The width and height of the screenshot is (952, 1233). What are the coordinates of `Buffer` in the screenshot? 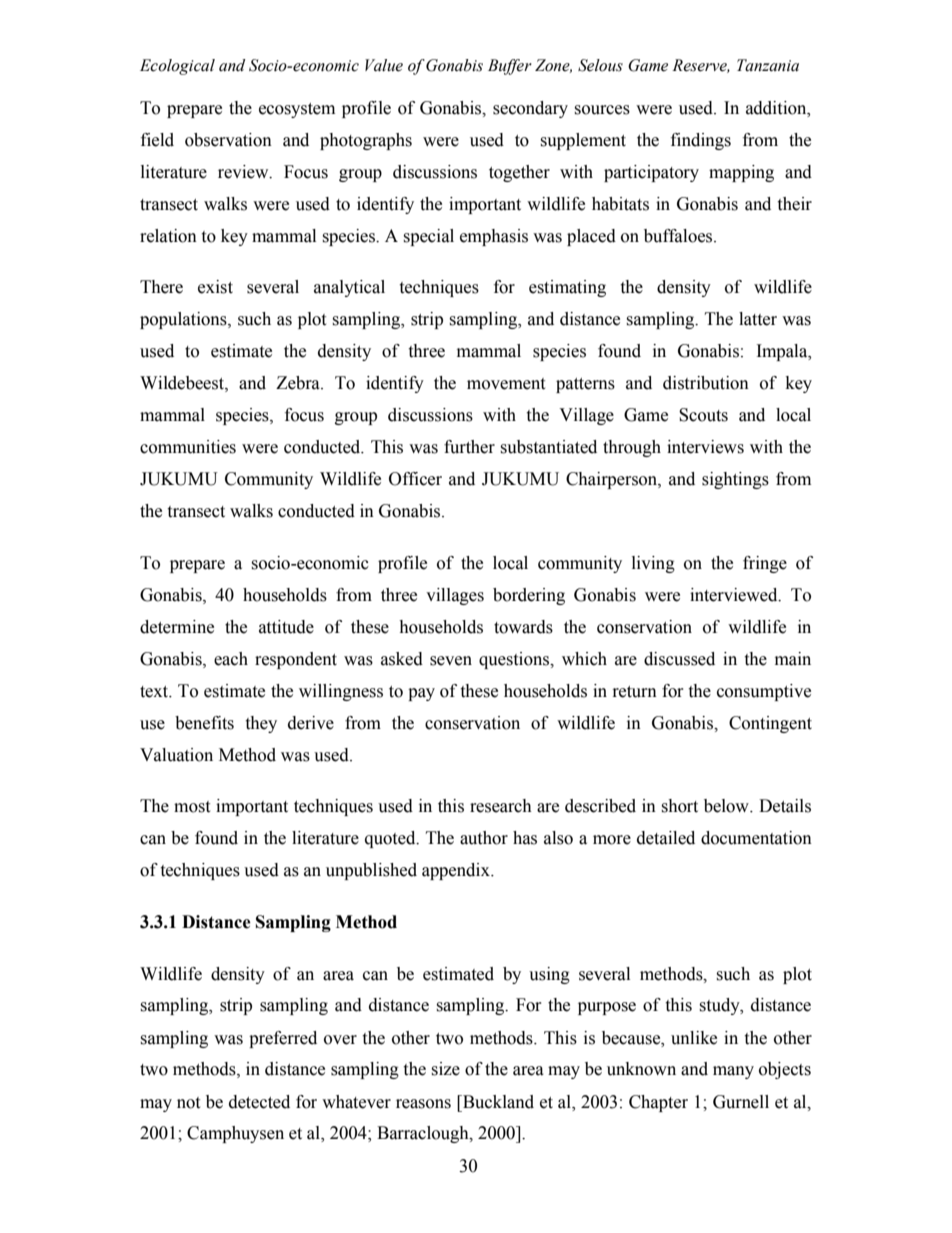 It's located at (510, 67).
